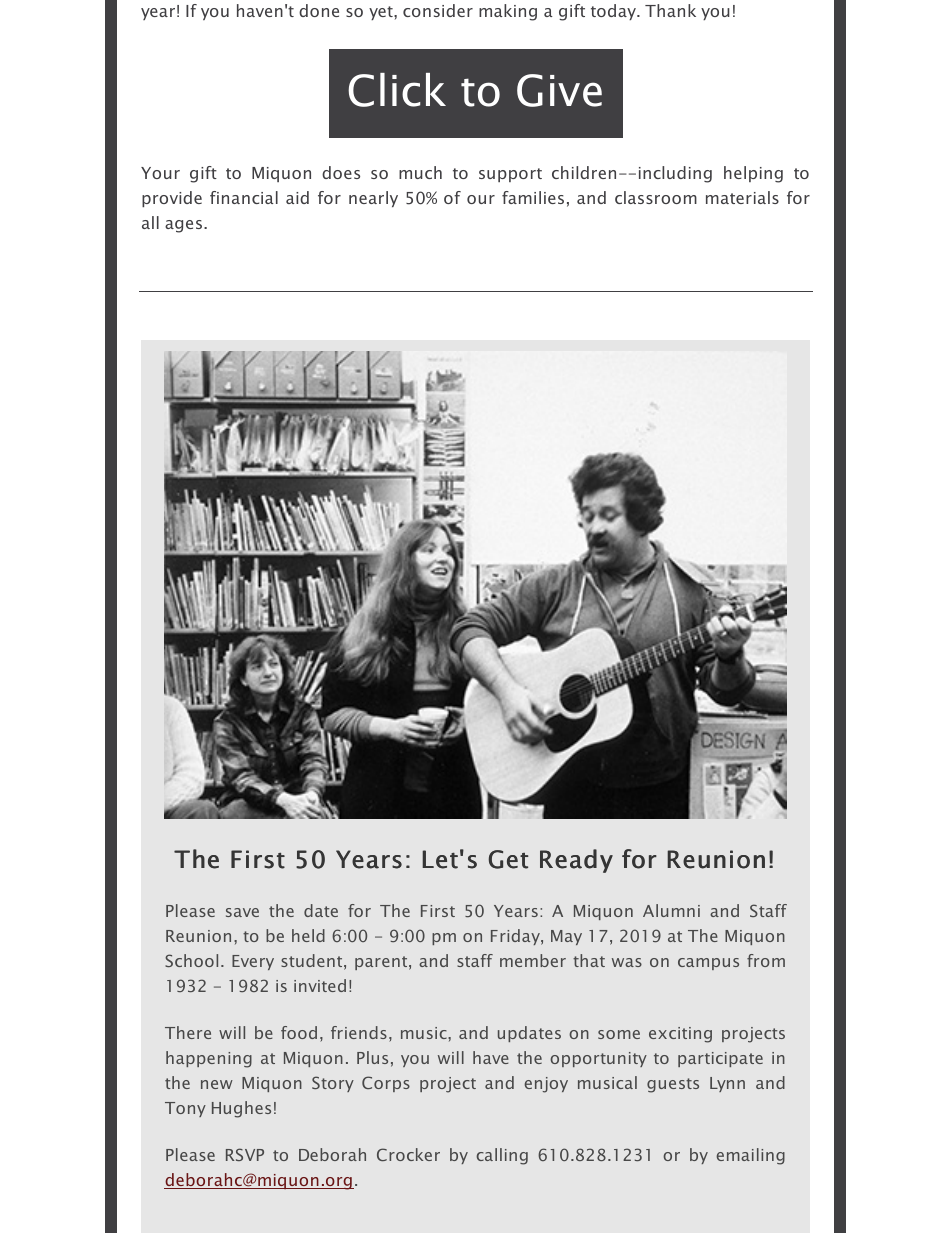 Image resolution: width=952 pixels, height=1233 pixels. What do you see at coordinates (319, 10) in the screenshot?
I see `done` at bounding box center [319, 10].
